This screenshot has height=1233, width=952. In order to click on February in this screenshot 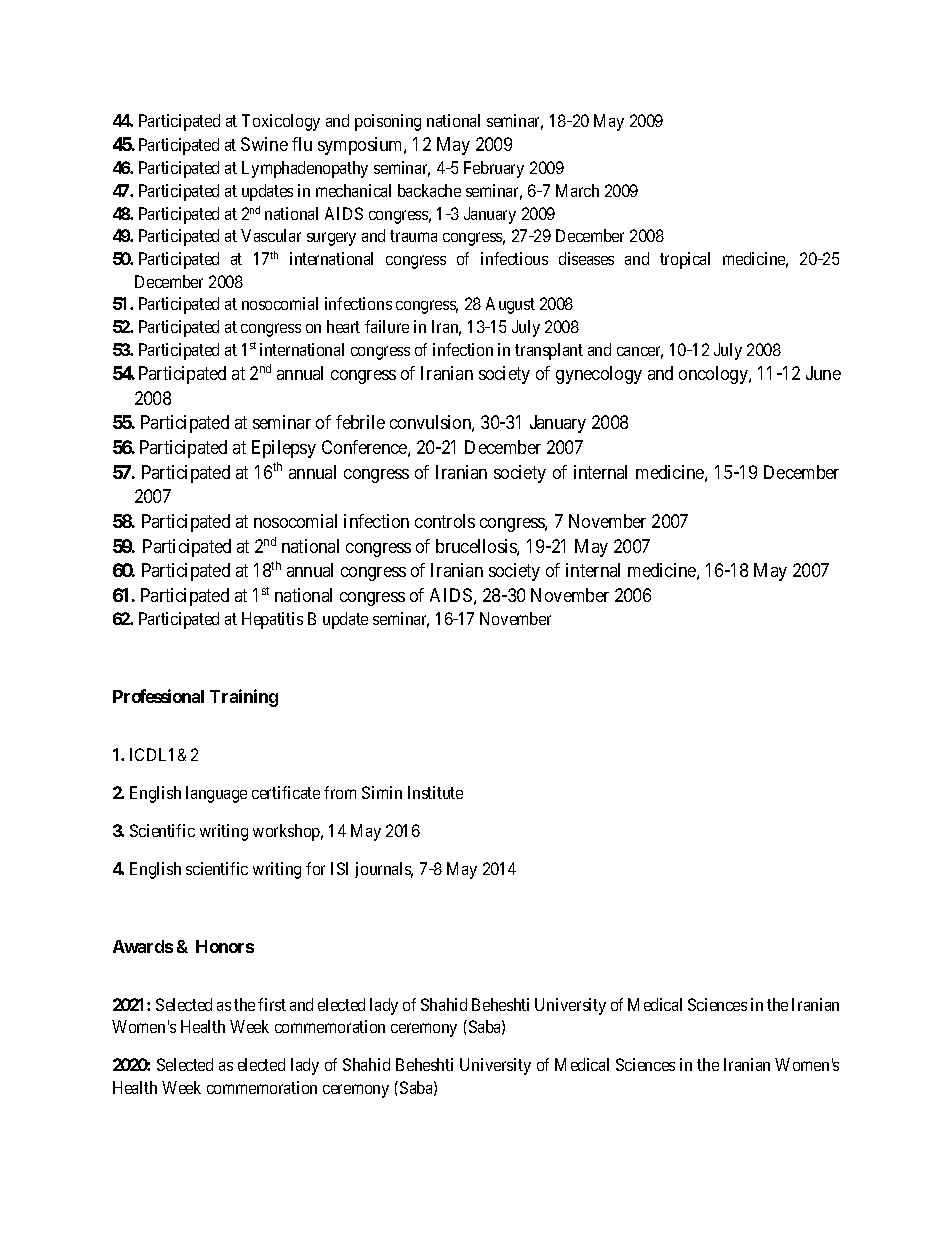, I will do `click(494, 169)`.
